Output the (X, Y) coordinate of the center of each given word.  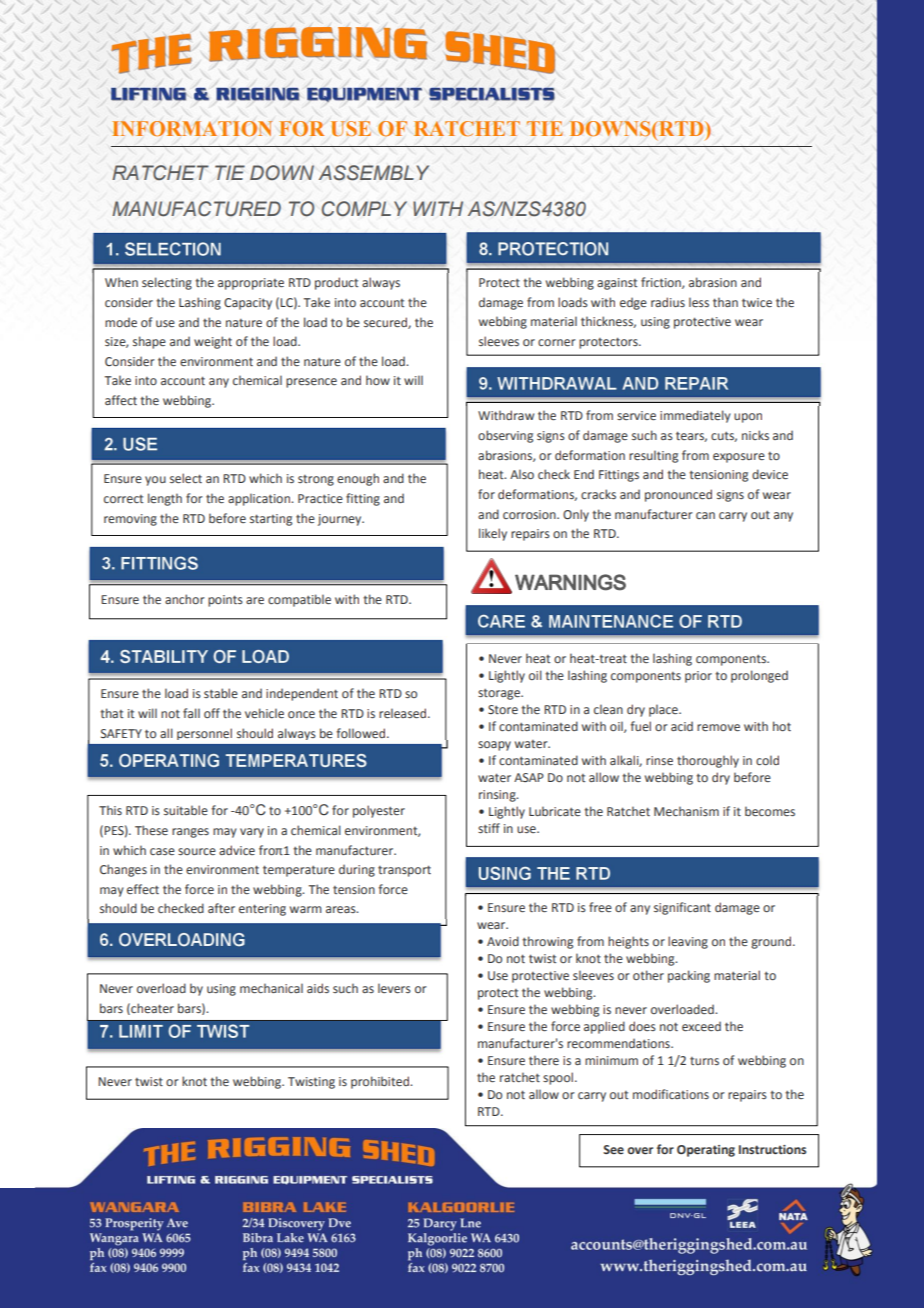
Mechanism (686, 811)
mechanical (271, 988)
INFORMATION (192, 128)
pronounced (678, 495)
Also (522, 474)
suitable (186, 810)
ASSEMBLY (374, 173)
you (155, 481)
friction (662, 283)
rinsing (498, 796)
